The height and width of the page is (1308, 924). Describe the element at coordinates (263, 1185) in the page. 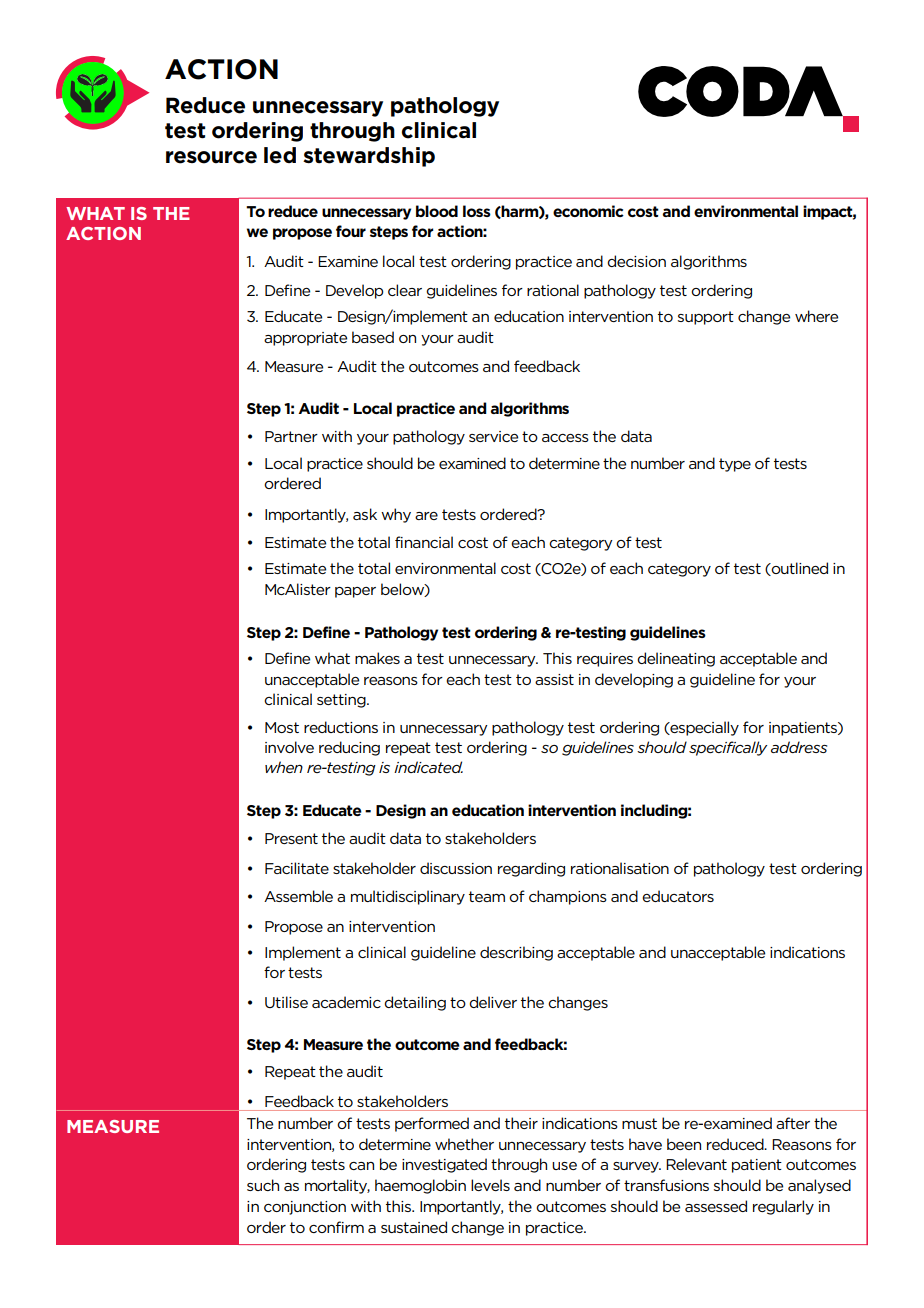

I see `such` at that location.
